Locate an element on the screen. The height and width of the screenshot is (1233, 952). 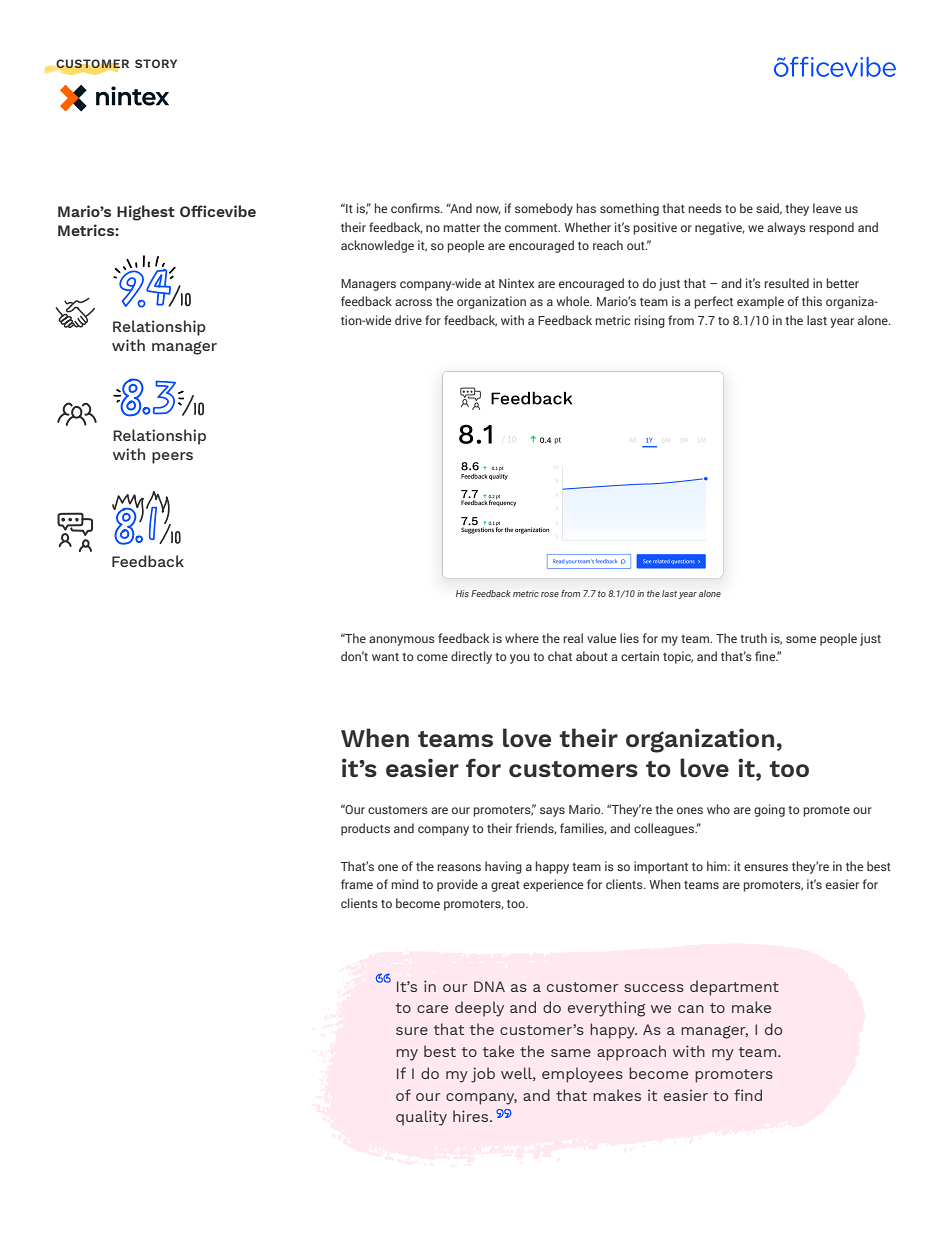
STORY is located at coordinates (156, 63).
